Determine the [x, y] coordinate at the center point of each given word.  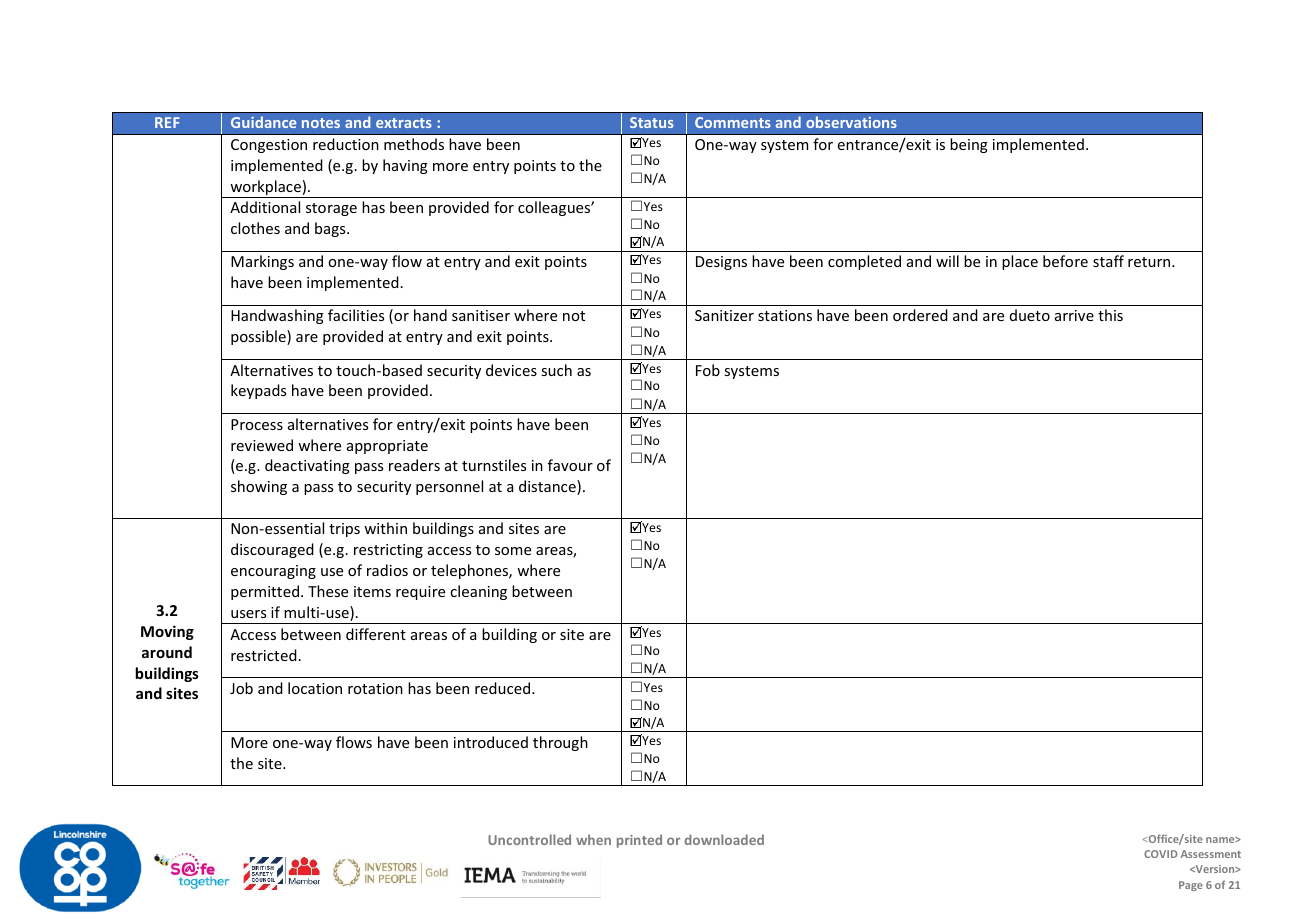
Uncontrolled [529, 839]
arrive [1074, 315]
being [969, 145]
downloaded [724, 839]
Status [652, 122]
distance [548, 487]
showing [259, 487]
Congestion [269, 146]
